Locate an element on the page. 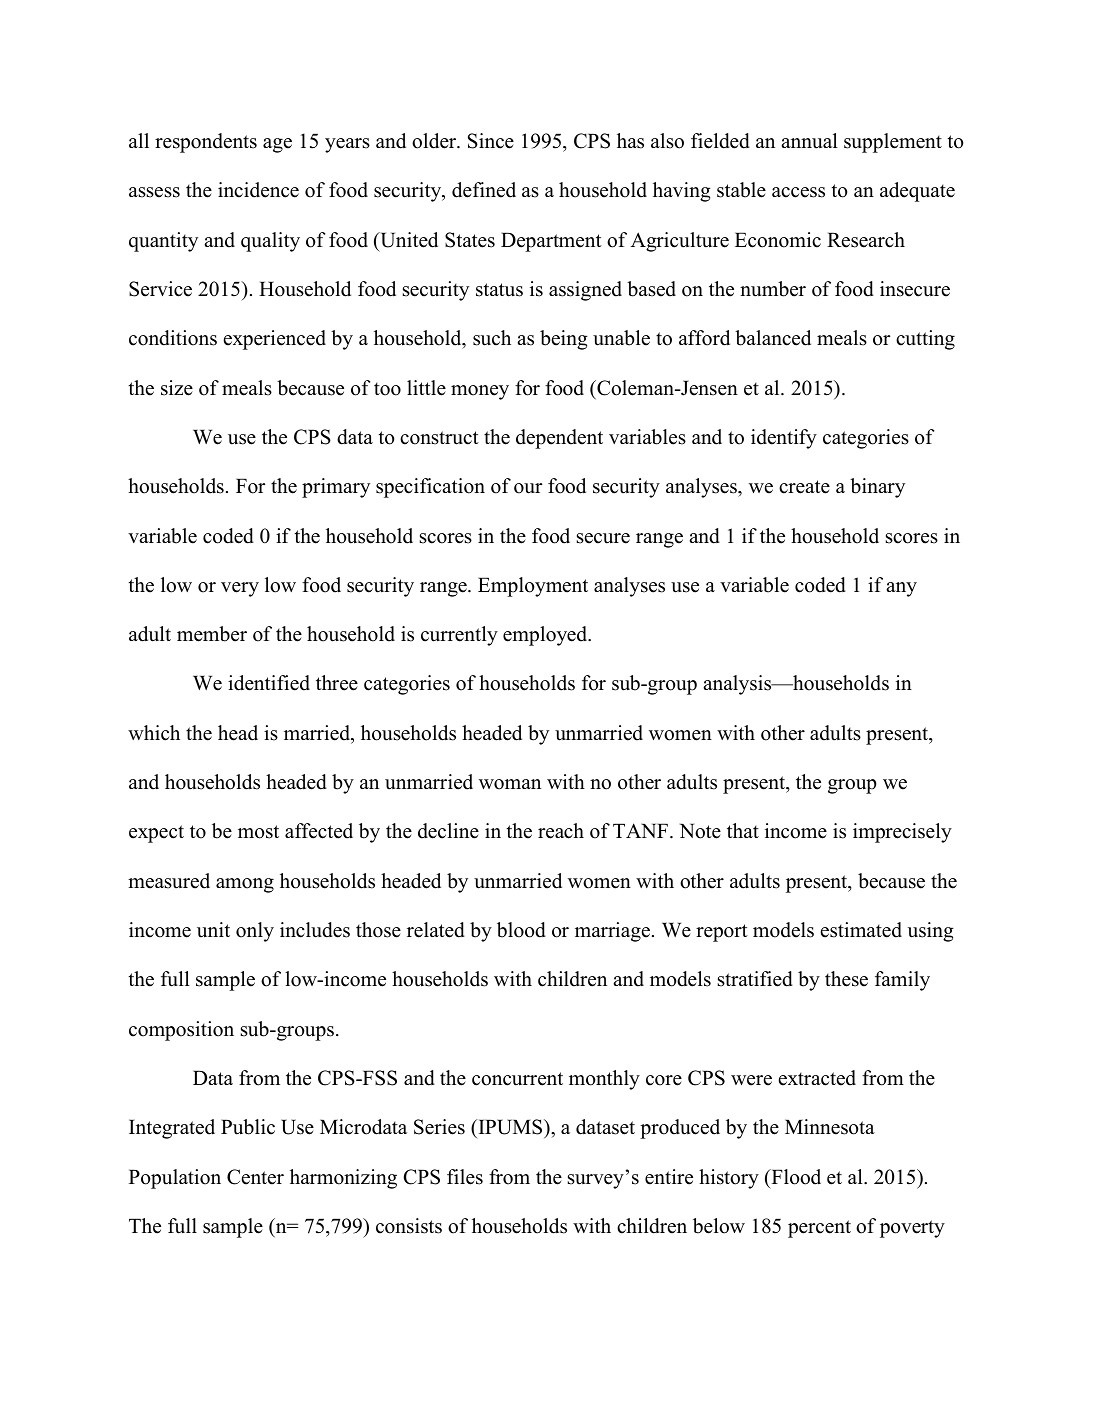  these is located at coordinates (846, 979).
